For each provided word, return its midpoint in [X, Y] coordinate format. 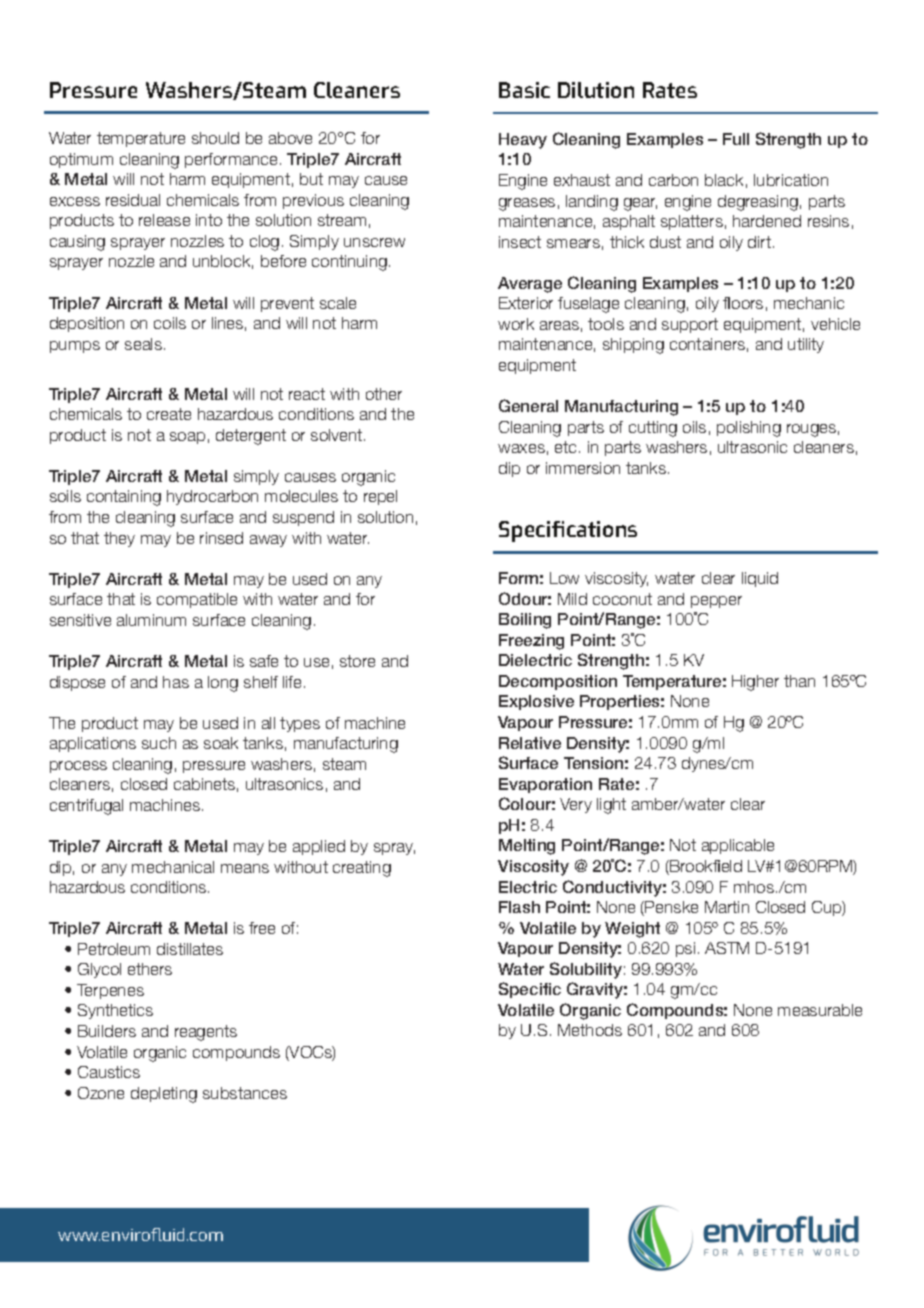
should [215, 138]
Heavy [523, 141]
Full [736, 139]
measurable [820, 1010]
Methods [590, 1030]
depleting [164, 1095]
